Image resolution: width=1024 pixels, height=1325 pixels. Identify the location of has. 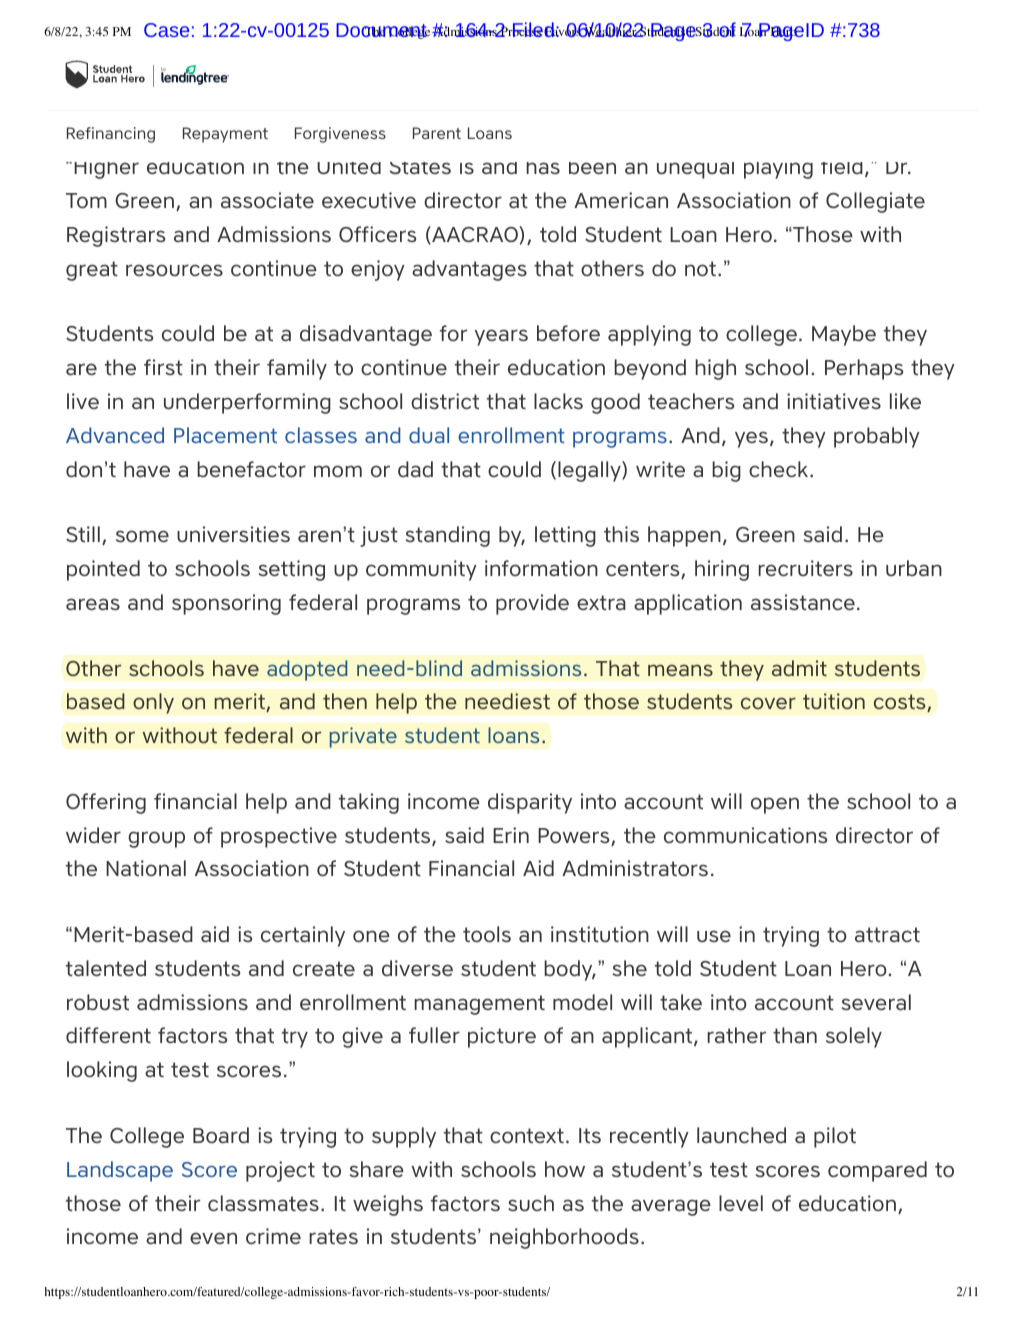
(543, 168).
